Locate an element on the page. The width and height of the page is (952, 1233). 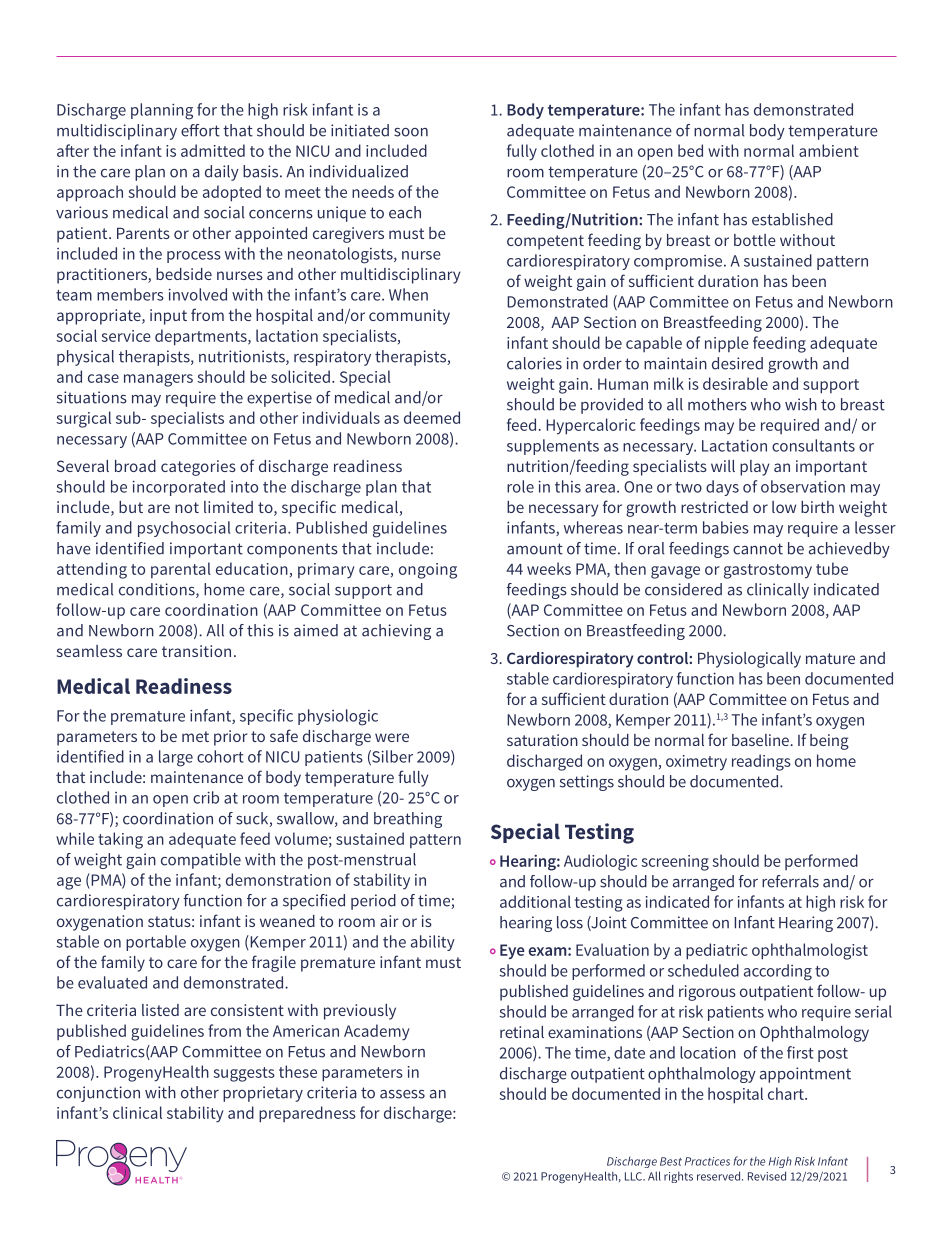
admitted is located at coordinates (213, 150).
